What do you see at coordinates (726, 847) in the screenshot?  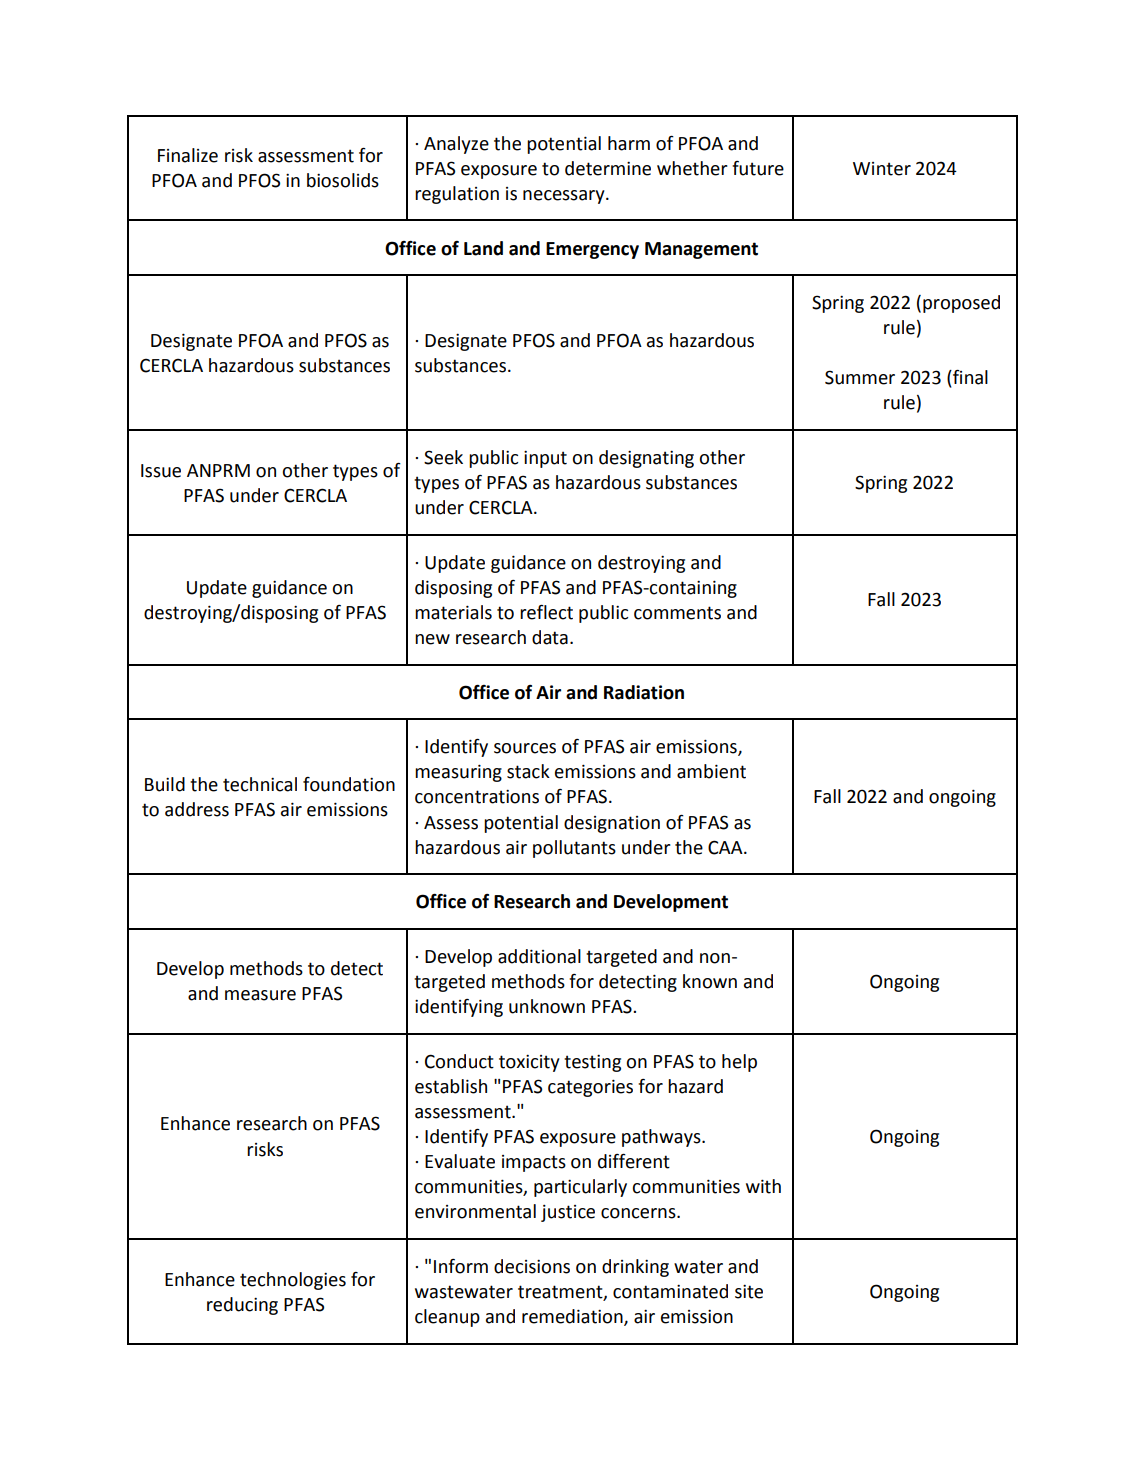 I see `CAA` at bounding box center [726, 847].
